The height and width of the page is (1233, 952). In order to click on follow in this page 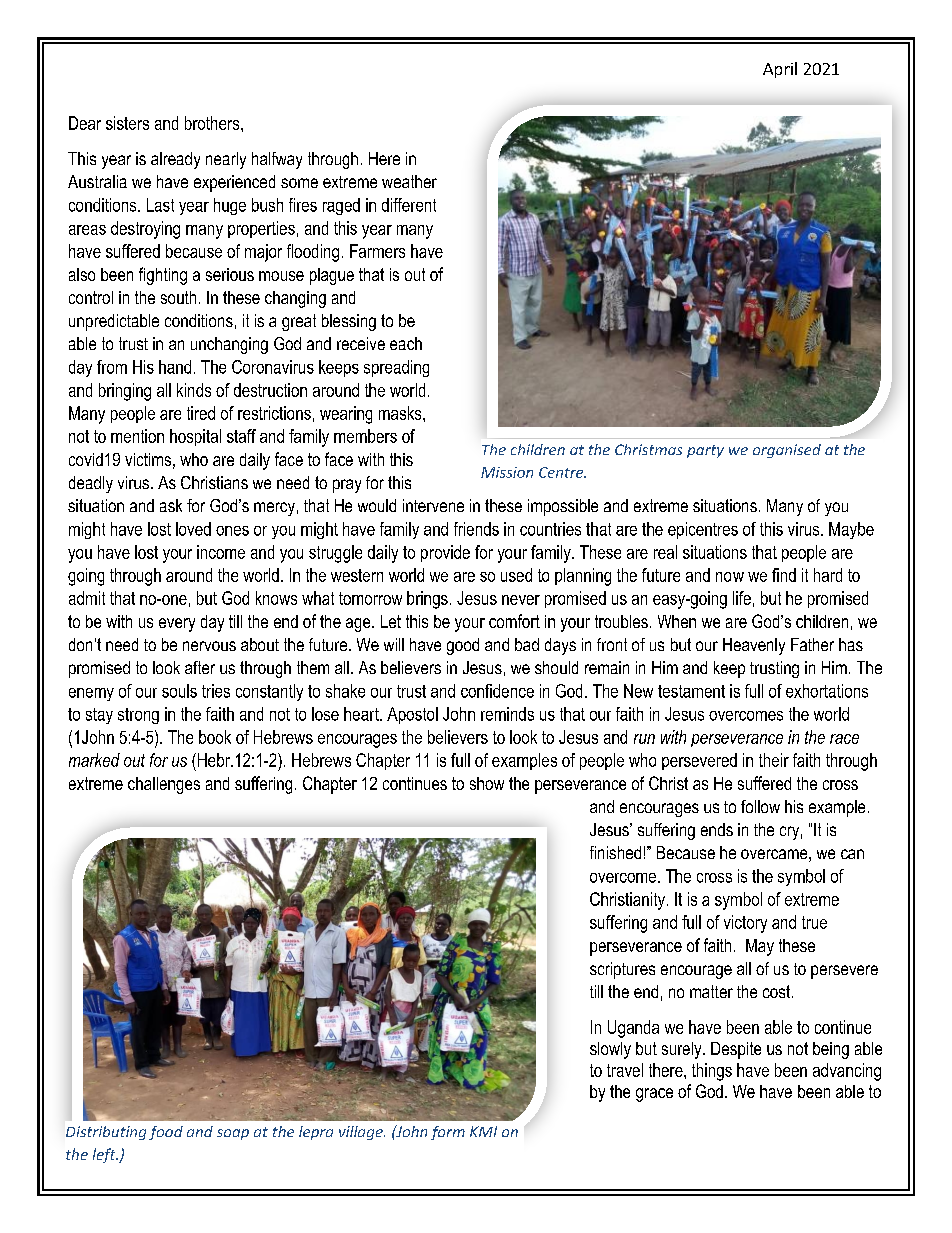, I will do `click(760, 806)`.
